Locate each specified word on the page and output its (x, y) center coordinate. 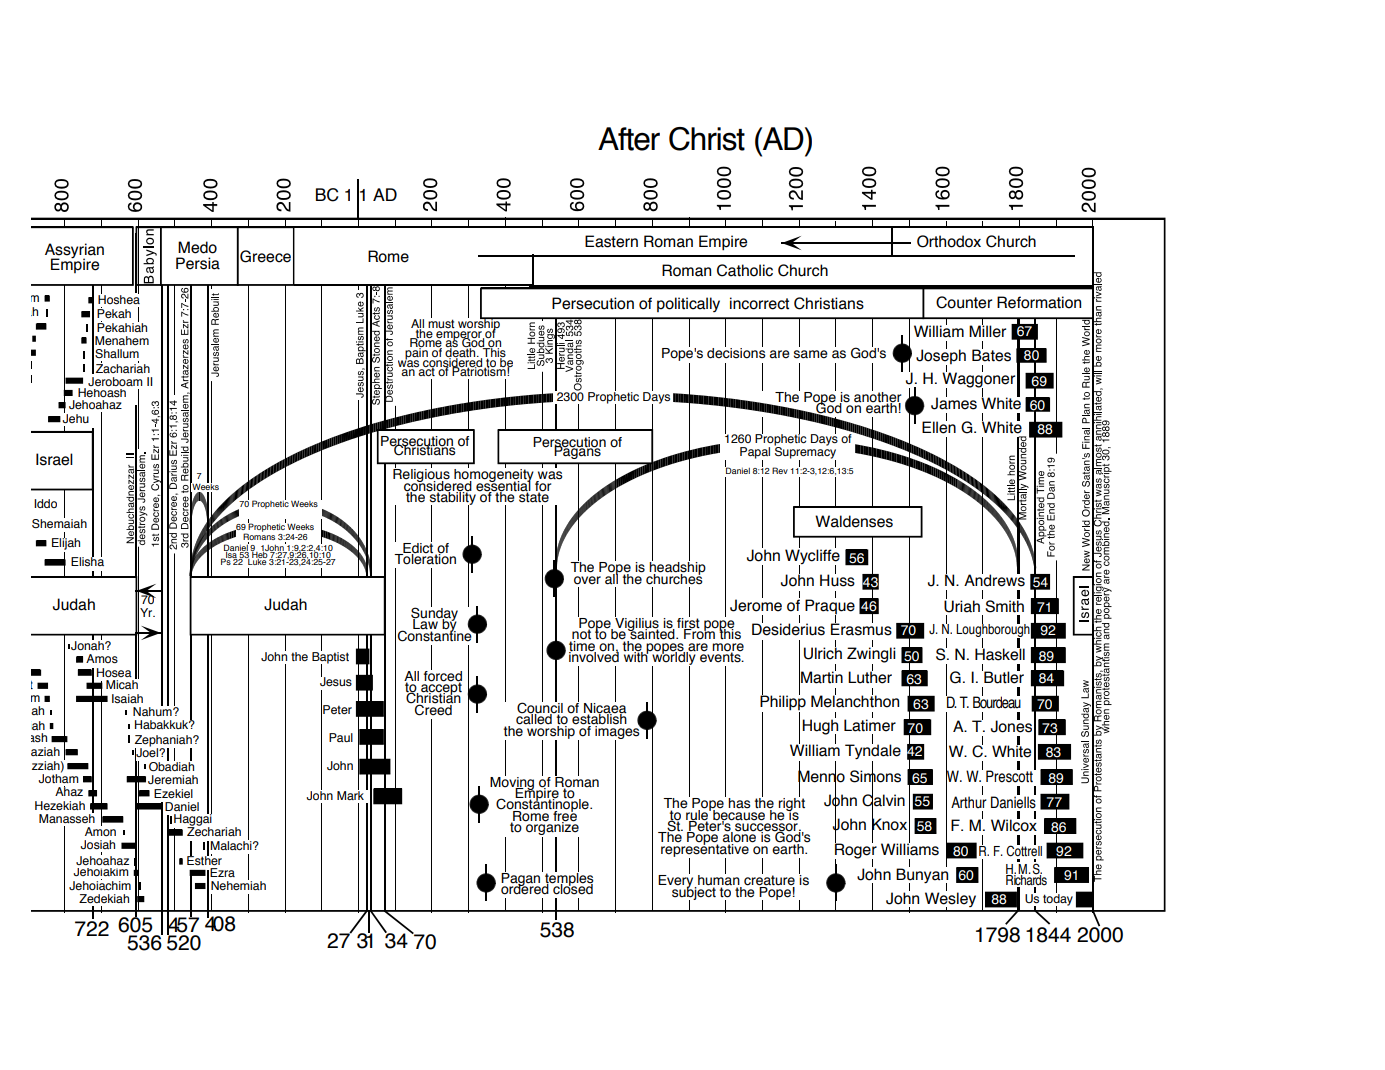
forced (443, 675)
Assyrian (74, 252)
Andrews (994, 580)
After (629, 139)
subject (694, 893)
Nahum (153, 710)
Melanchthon (855, 700)
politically (688, 304)
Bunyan (922, 876)
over (587, 580)
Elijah (66, 544)
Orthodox (949, 241)
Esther (204, 859)
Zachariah (123, 367)
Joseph (941, 357)
